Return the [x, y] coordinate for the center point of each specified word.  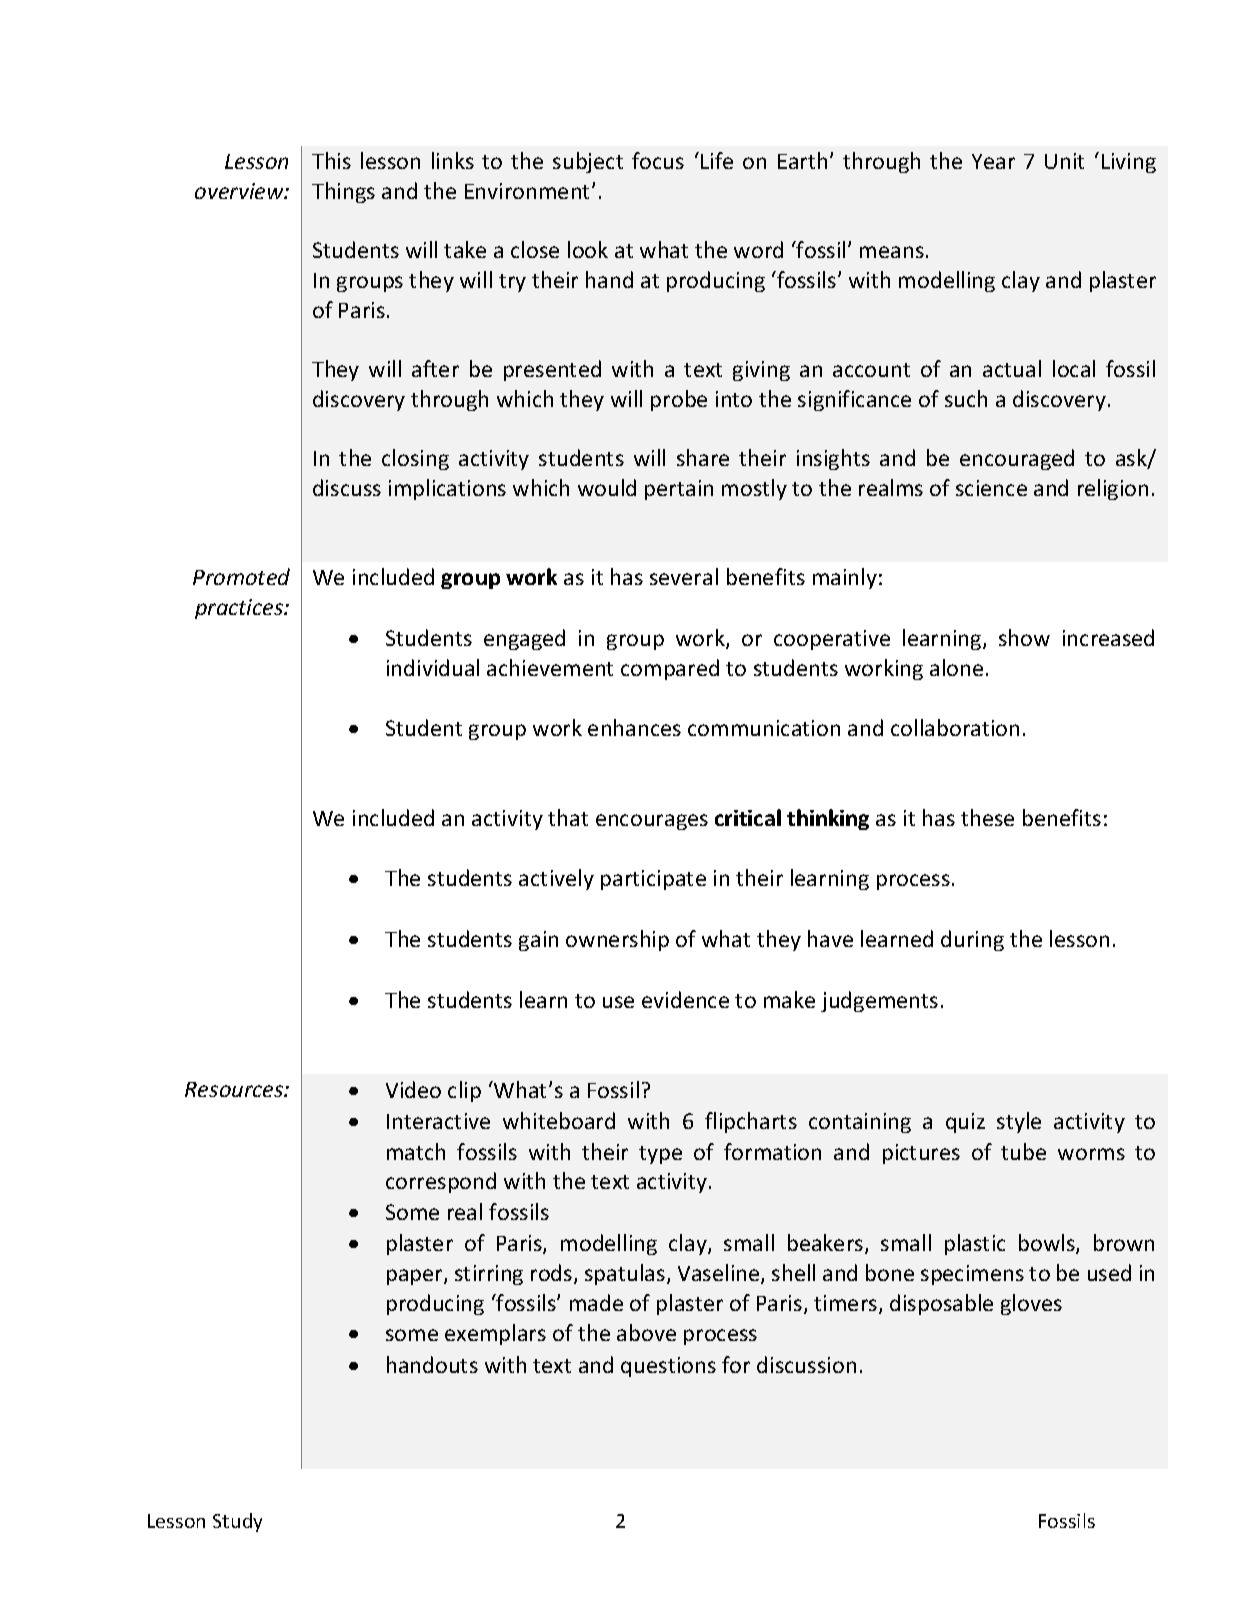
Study [237, 1522]
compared [670, 669]
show [1024, 637]
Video [413, 1089]
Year [993, 161]
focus [658, 160]
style [1019, 1122]
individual [433, 667]
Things [343, 192]
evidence [685, 999]
